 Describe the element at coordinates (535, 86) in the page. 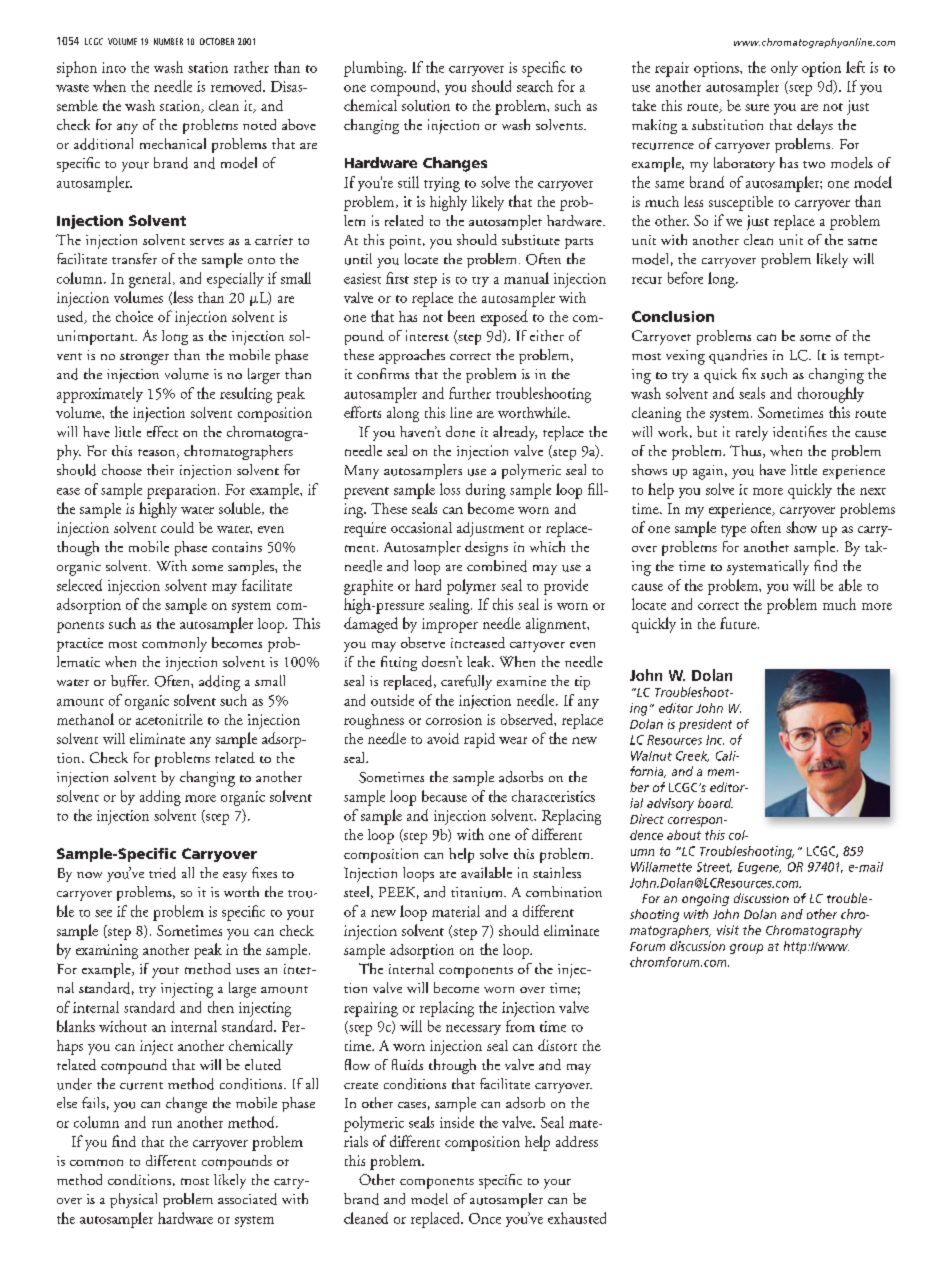

I see `search` at that location.
